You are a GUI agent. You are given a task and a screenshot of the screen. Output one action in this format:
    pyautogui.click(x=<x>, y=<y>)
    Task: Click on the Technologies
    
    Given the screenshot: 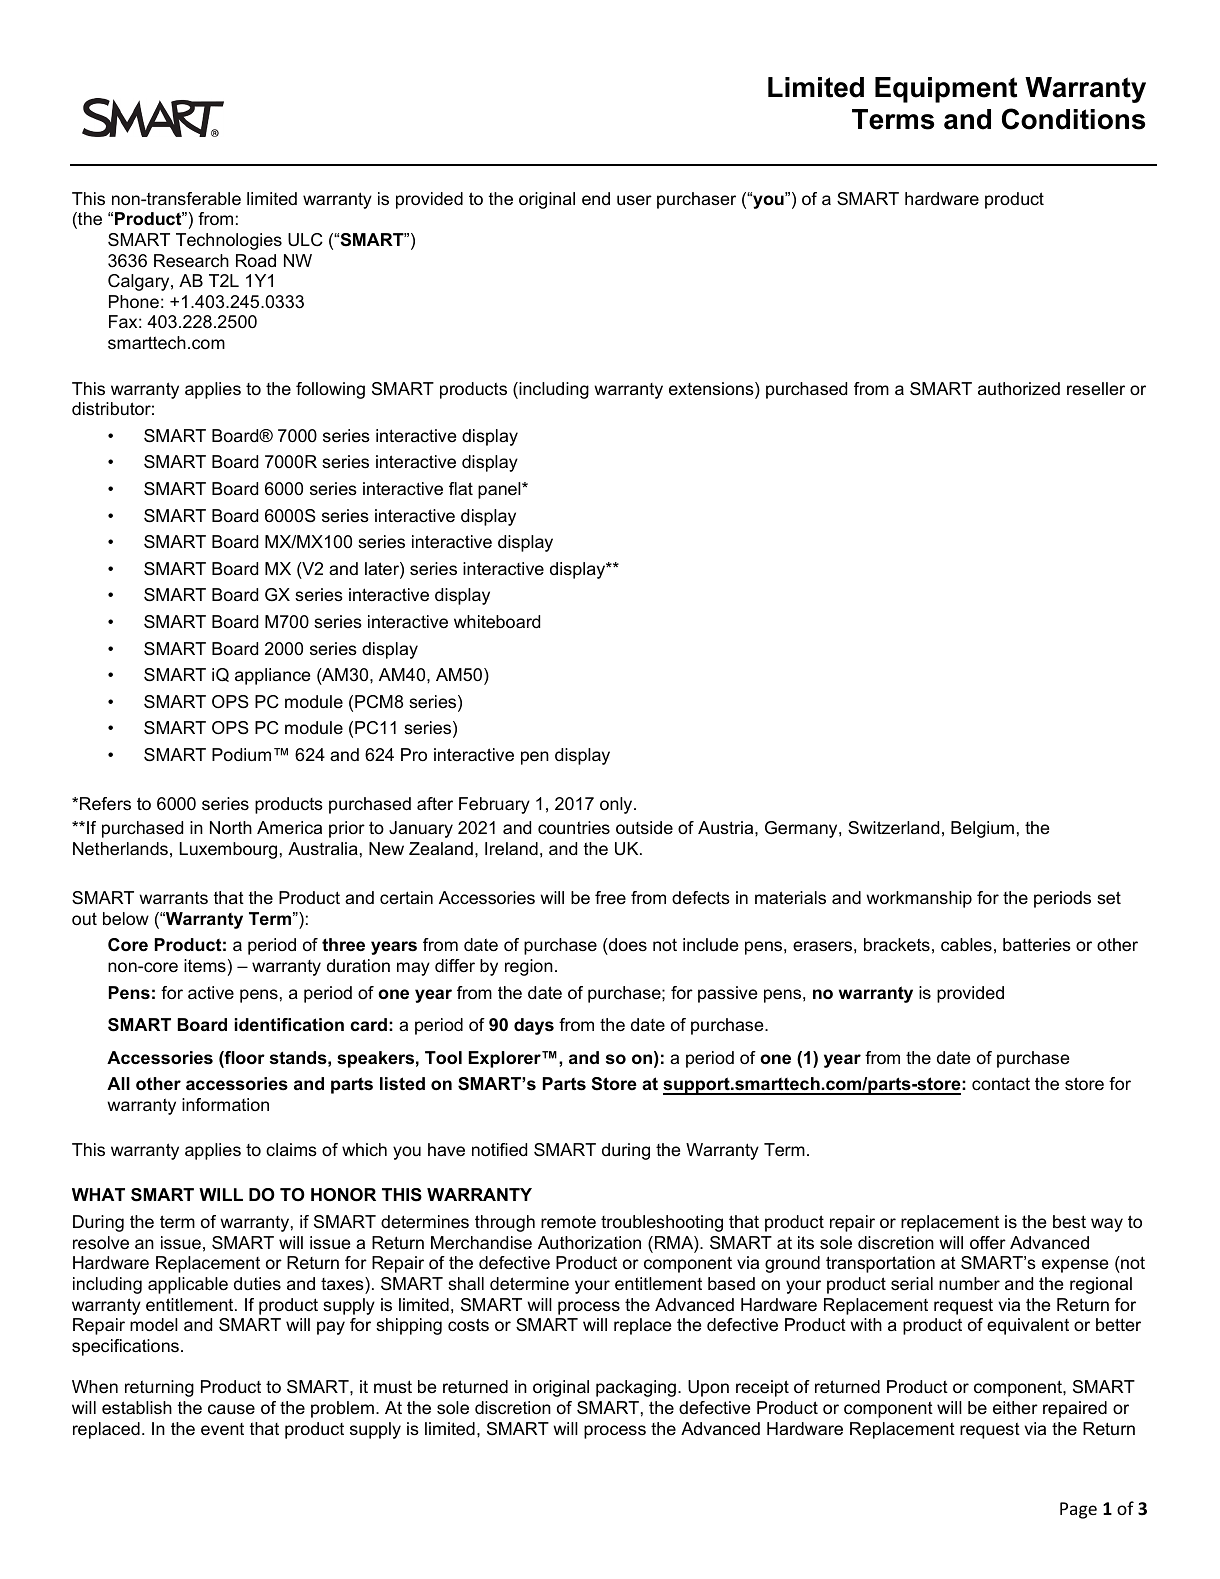 What is the action you would take?
    pyautogui.click(x=229, y=241)
